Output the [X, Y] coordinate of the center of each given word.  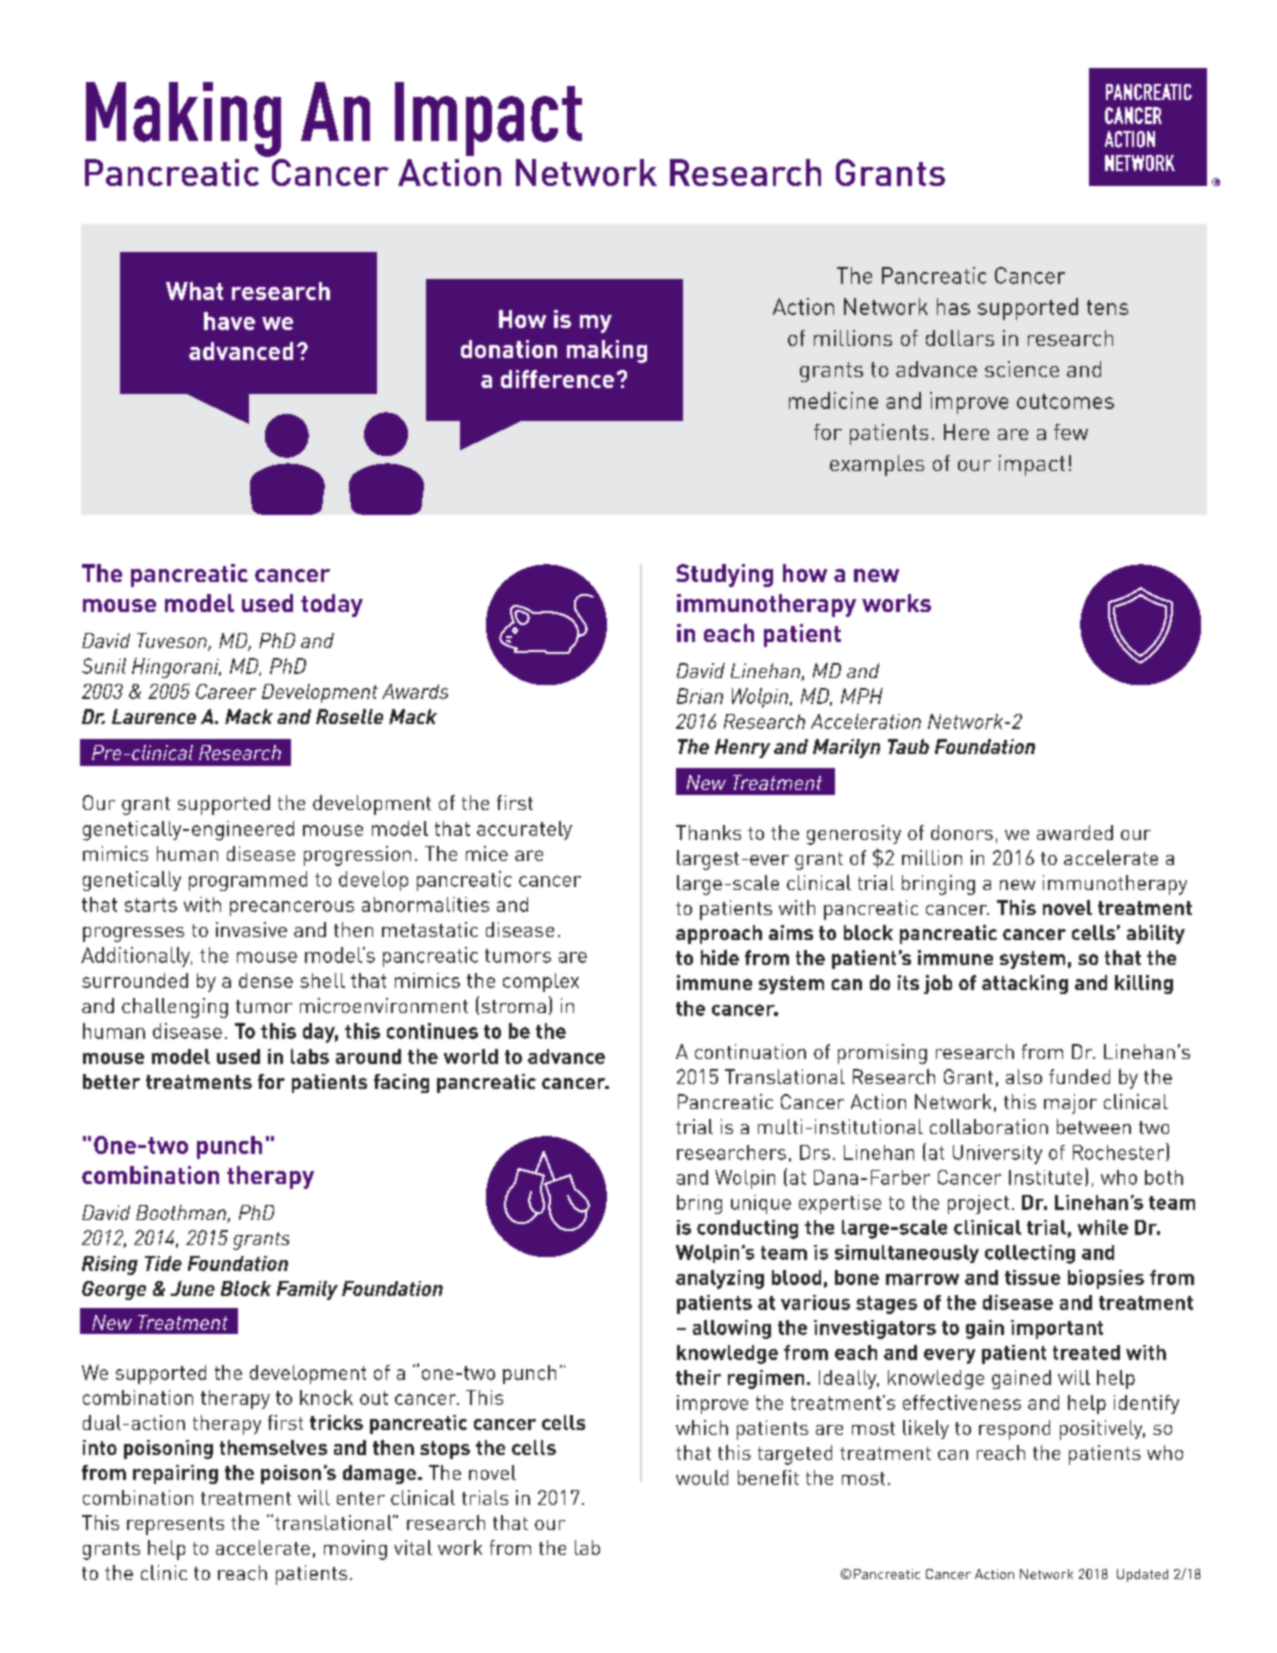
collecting [1030, 1254]
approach [719, 934]
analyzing [720, 1279]
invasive [251, 929]
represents [175, 1526]
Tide [163, 1263]
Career [226, 691]
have [229, 321]
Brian [700, 696]
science [1022, 369]
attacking [1025, 984]
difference [557, 379]
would [702, 1477]
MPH [862, 696]
